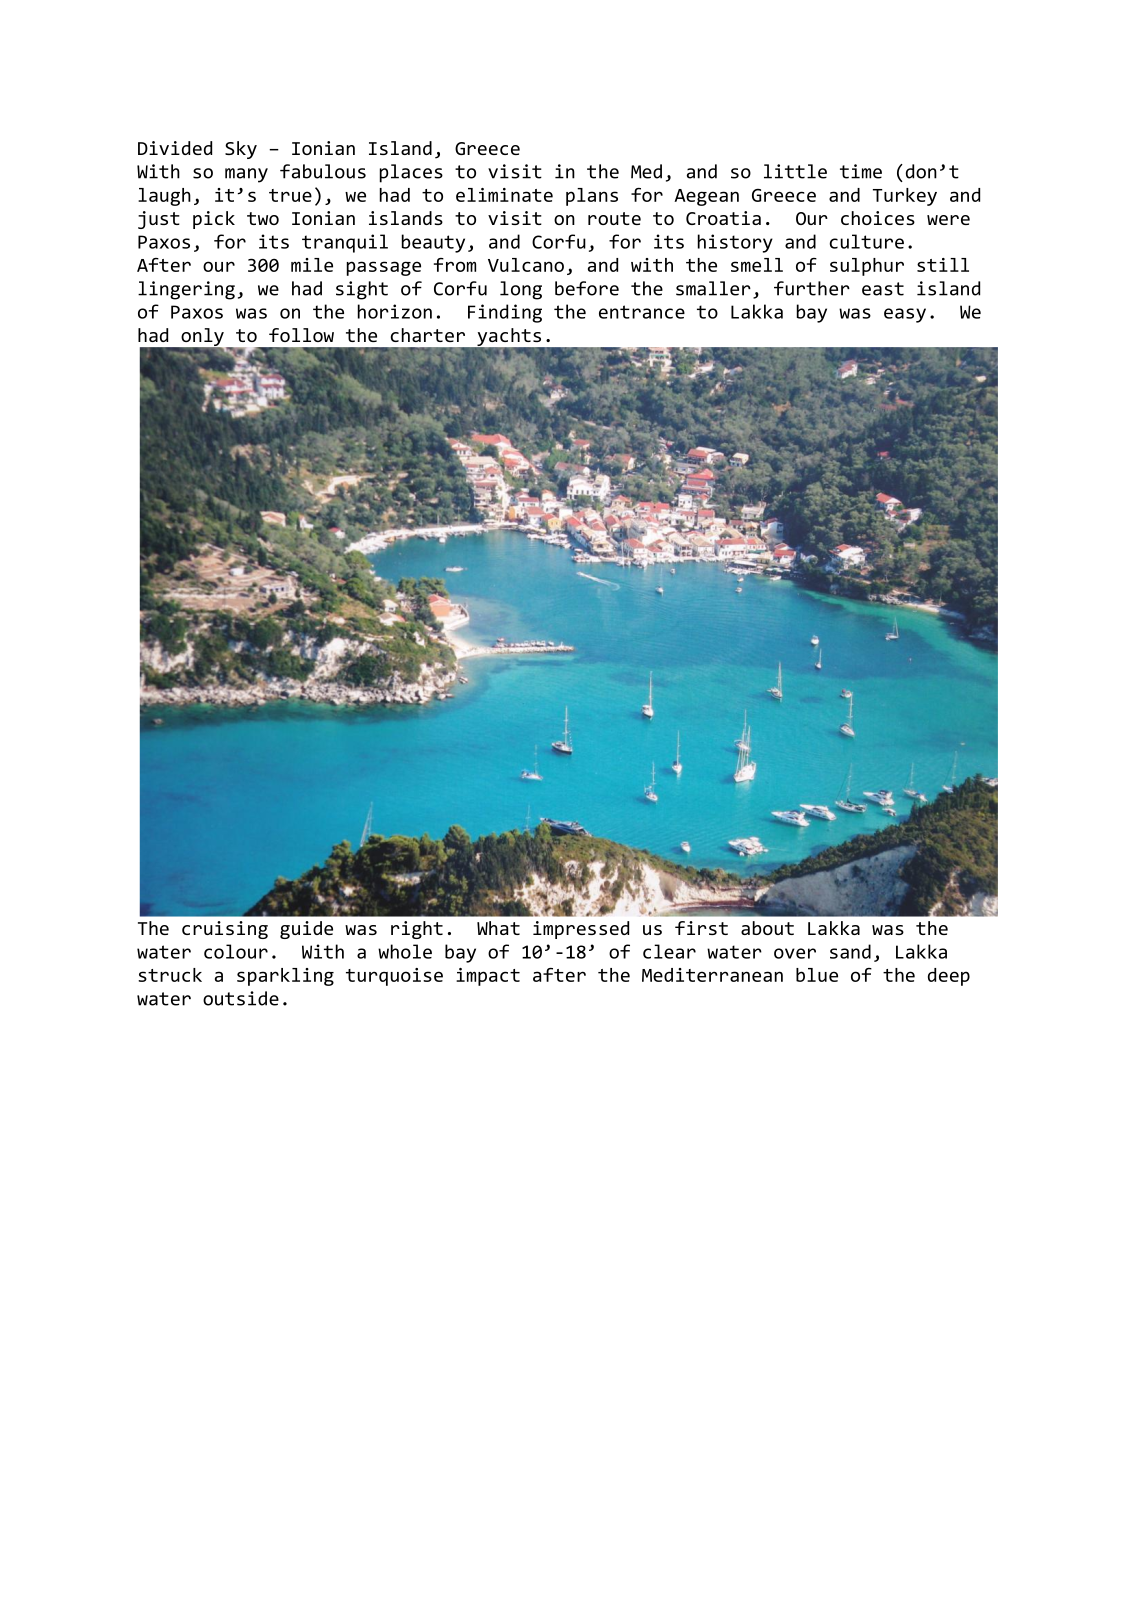 The image size is (1132, 1600). Describe the element at coordinates (488, 977) in the page. I see `impact` at that location.
